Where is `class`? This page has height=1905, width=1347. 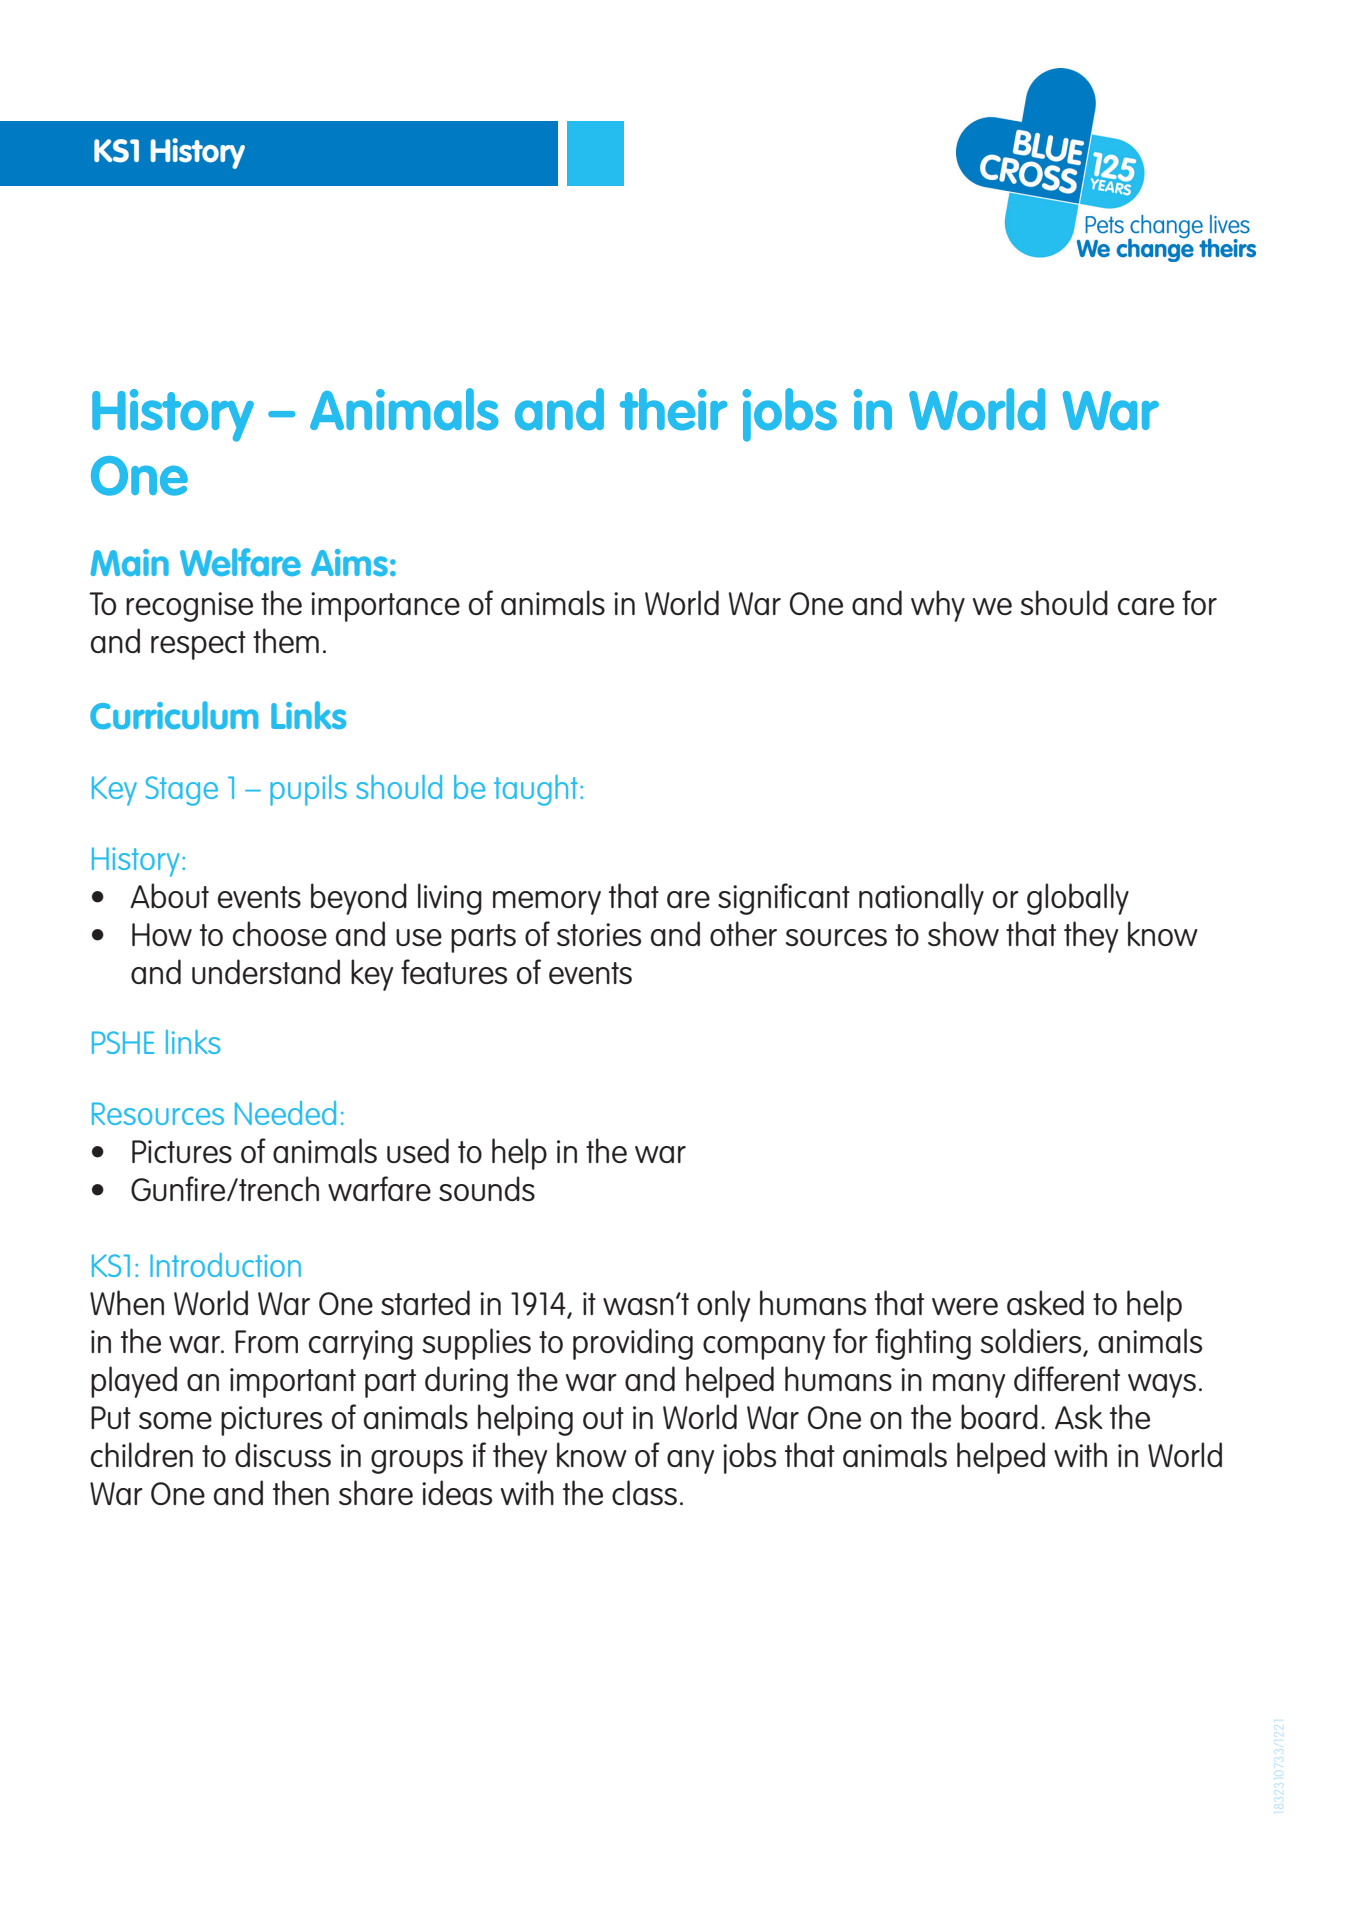 class is located at coordinates (644, 1492).
